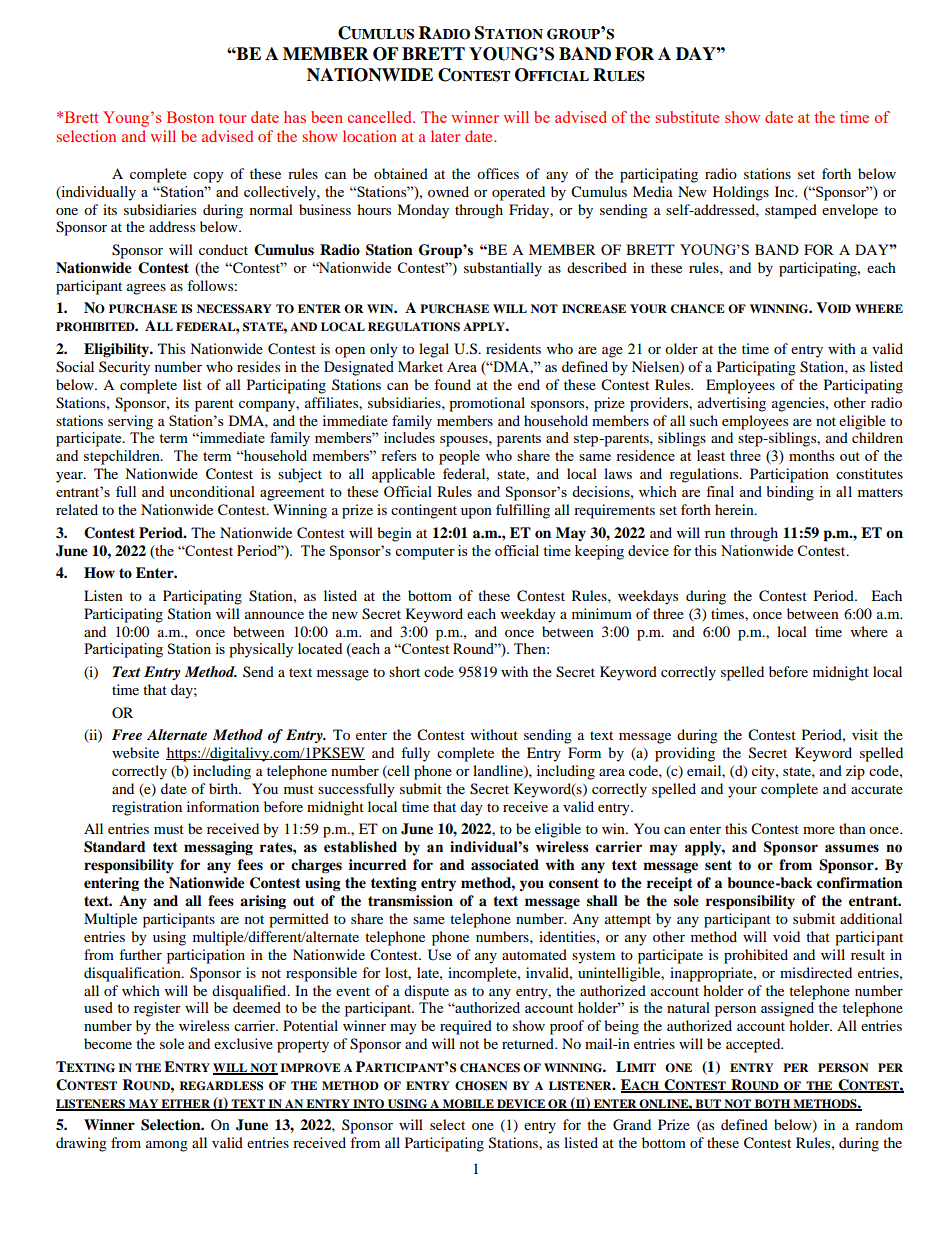 The width and height of the screenshot is (952, 1233). What do you see at coordinates (498, 173) in the screenshot?
I see `offices` at bounding box center [498, 173].
